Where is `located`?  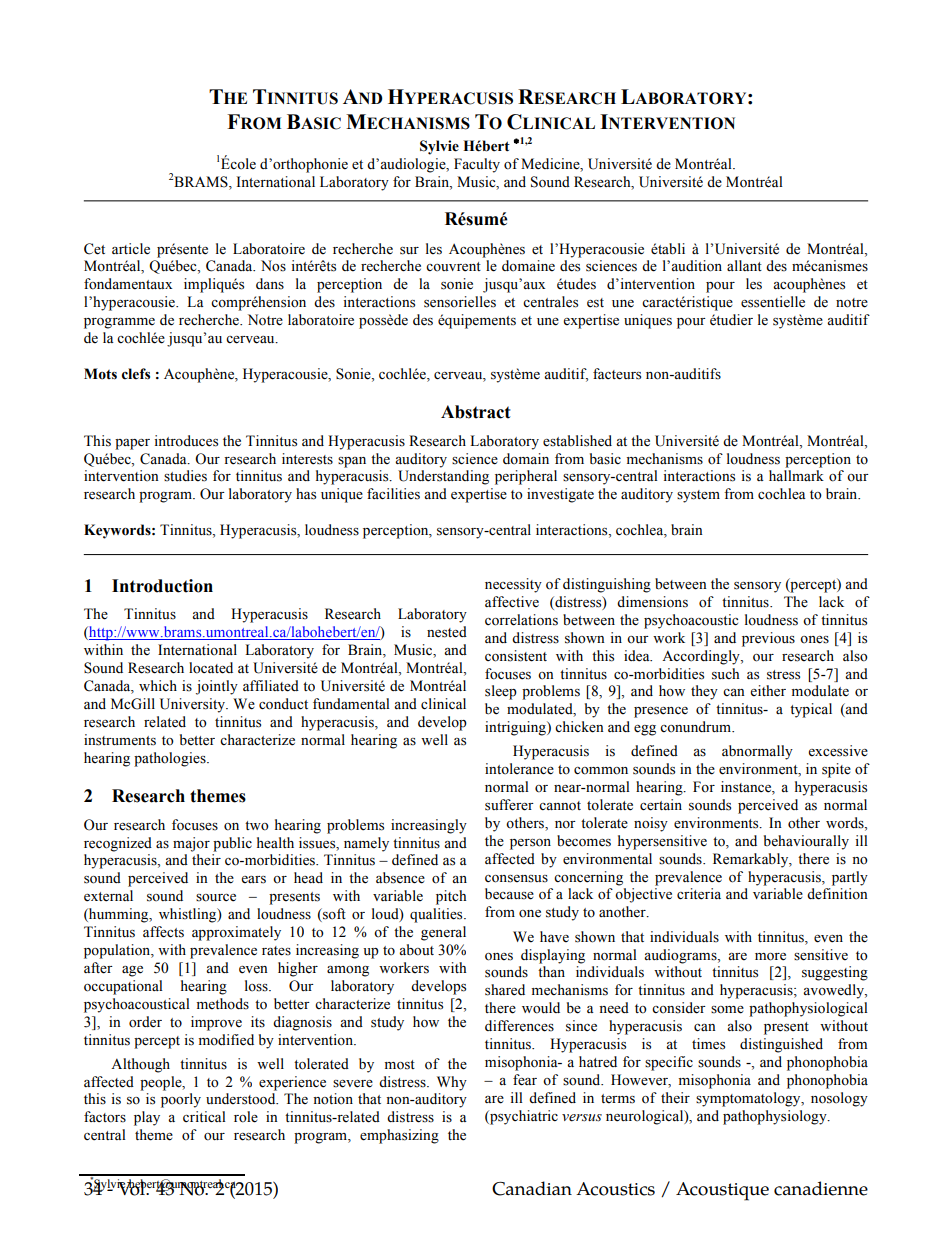
located is located at coordinates (211, 668).
